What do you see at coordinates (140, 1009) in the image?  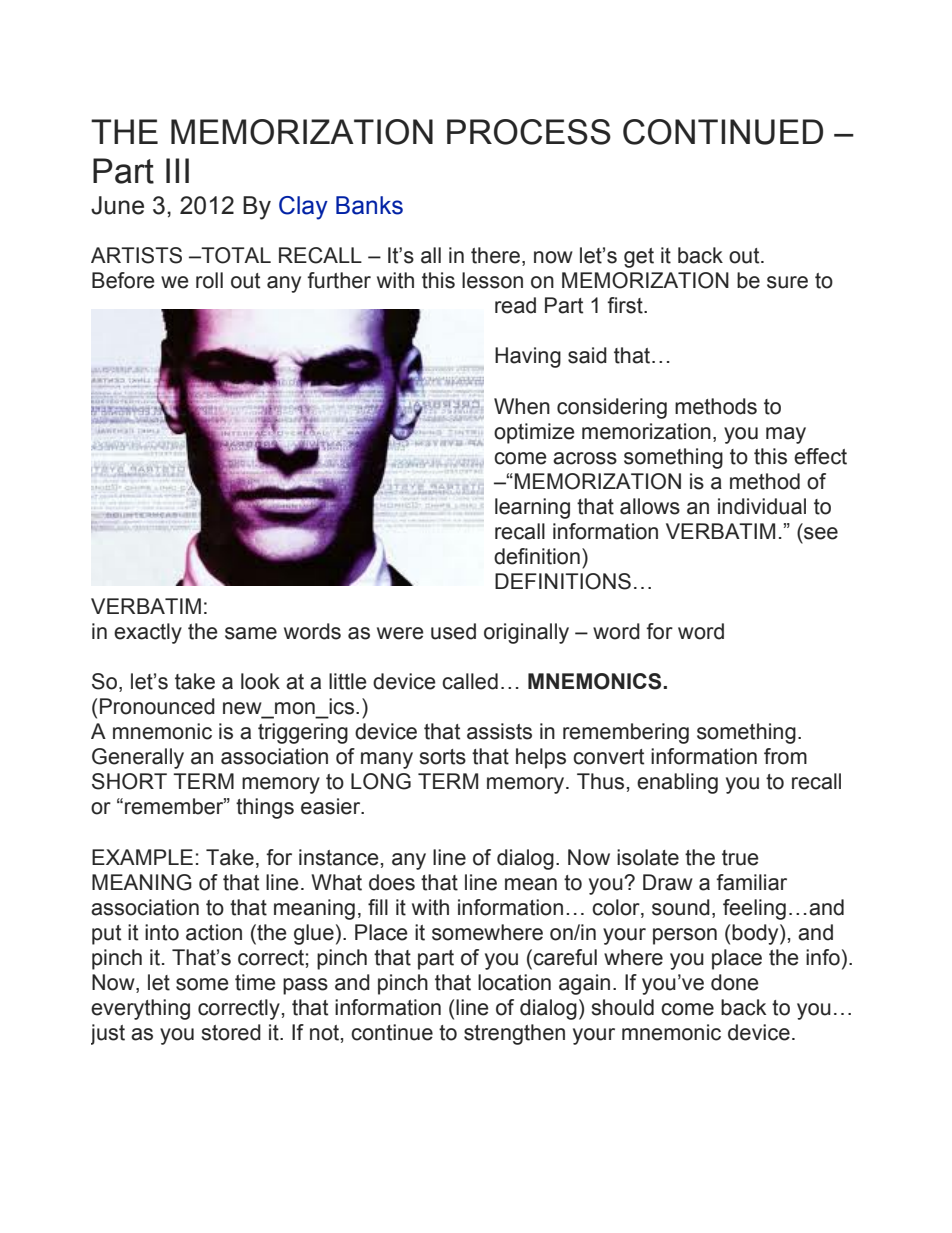 I see `everything` at bounding box center [140, 1009].
